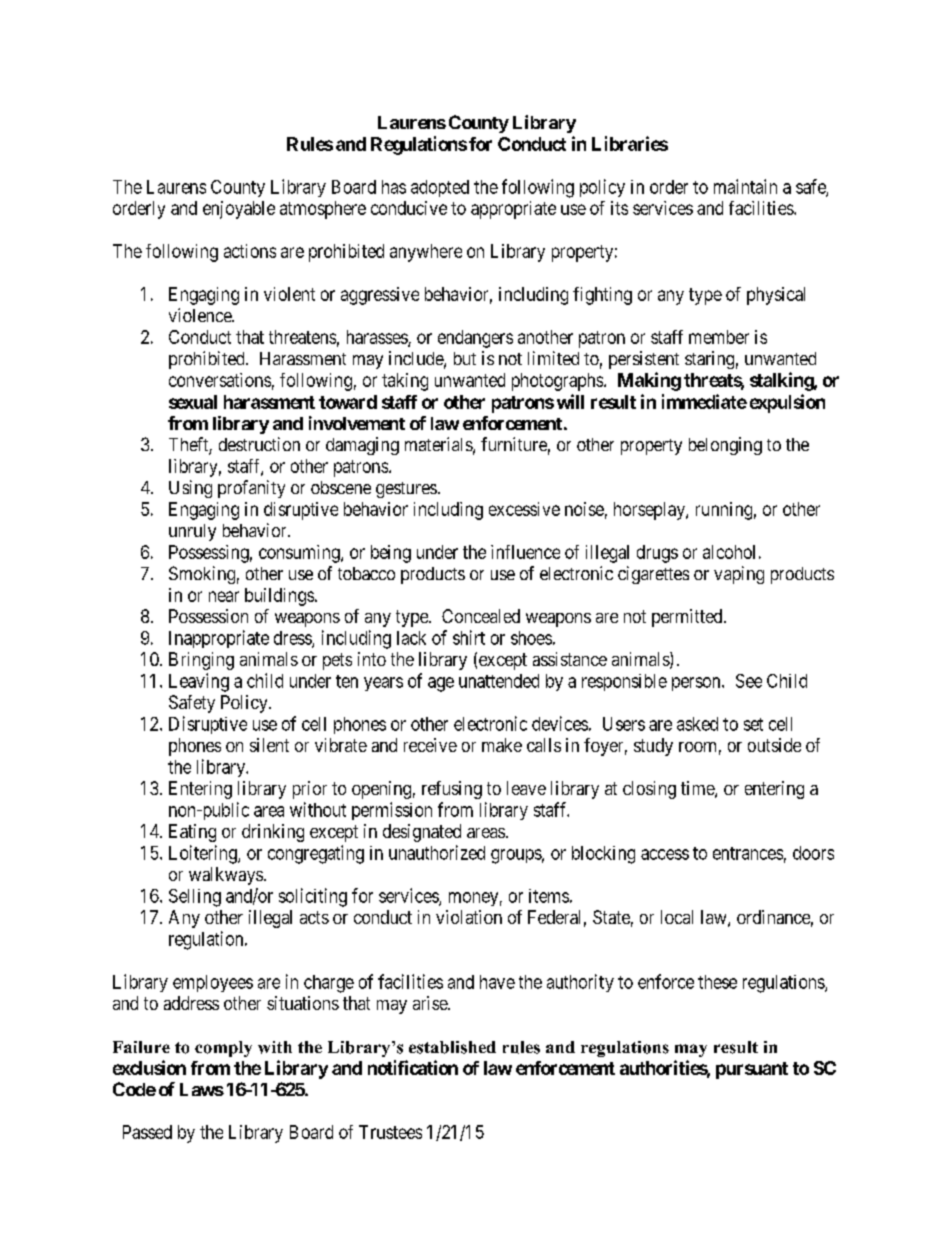 This screenshot has height=1233, width=952. Describe the element at coordinates (223, 1049) in the screenshot. I see `comply` at that location.
